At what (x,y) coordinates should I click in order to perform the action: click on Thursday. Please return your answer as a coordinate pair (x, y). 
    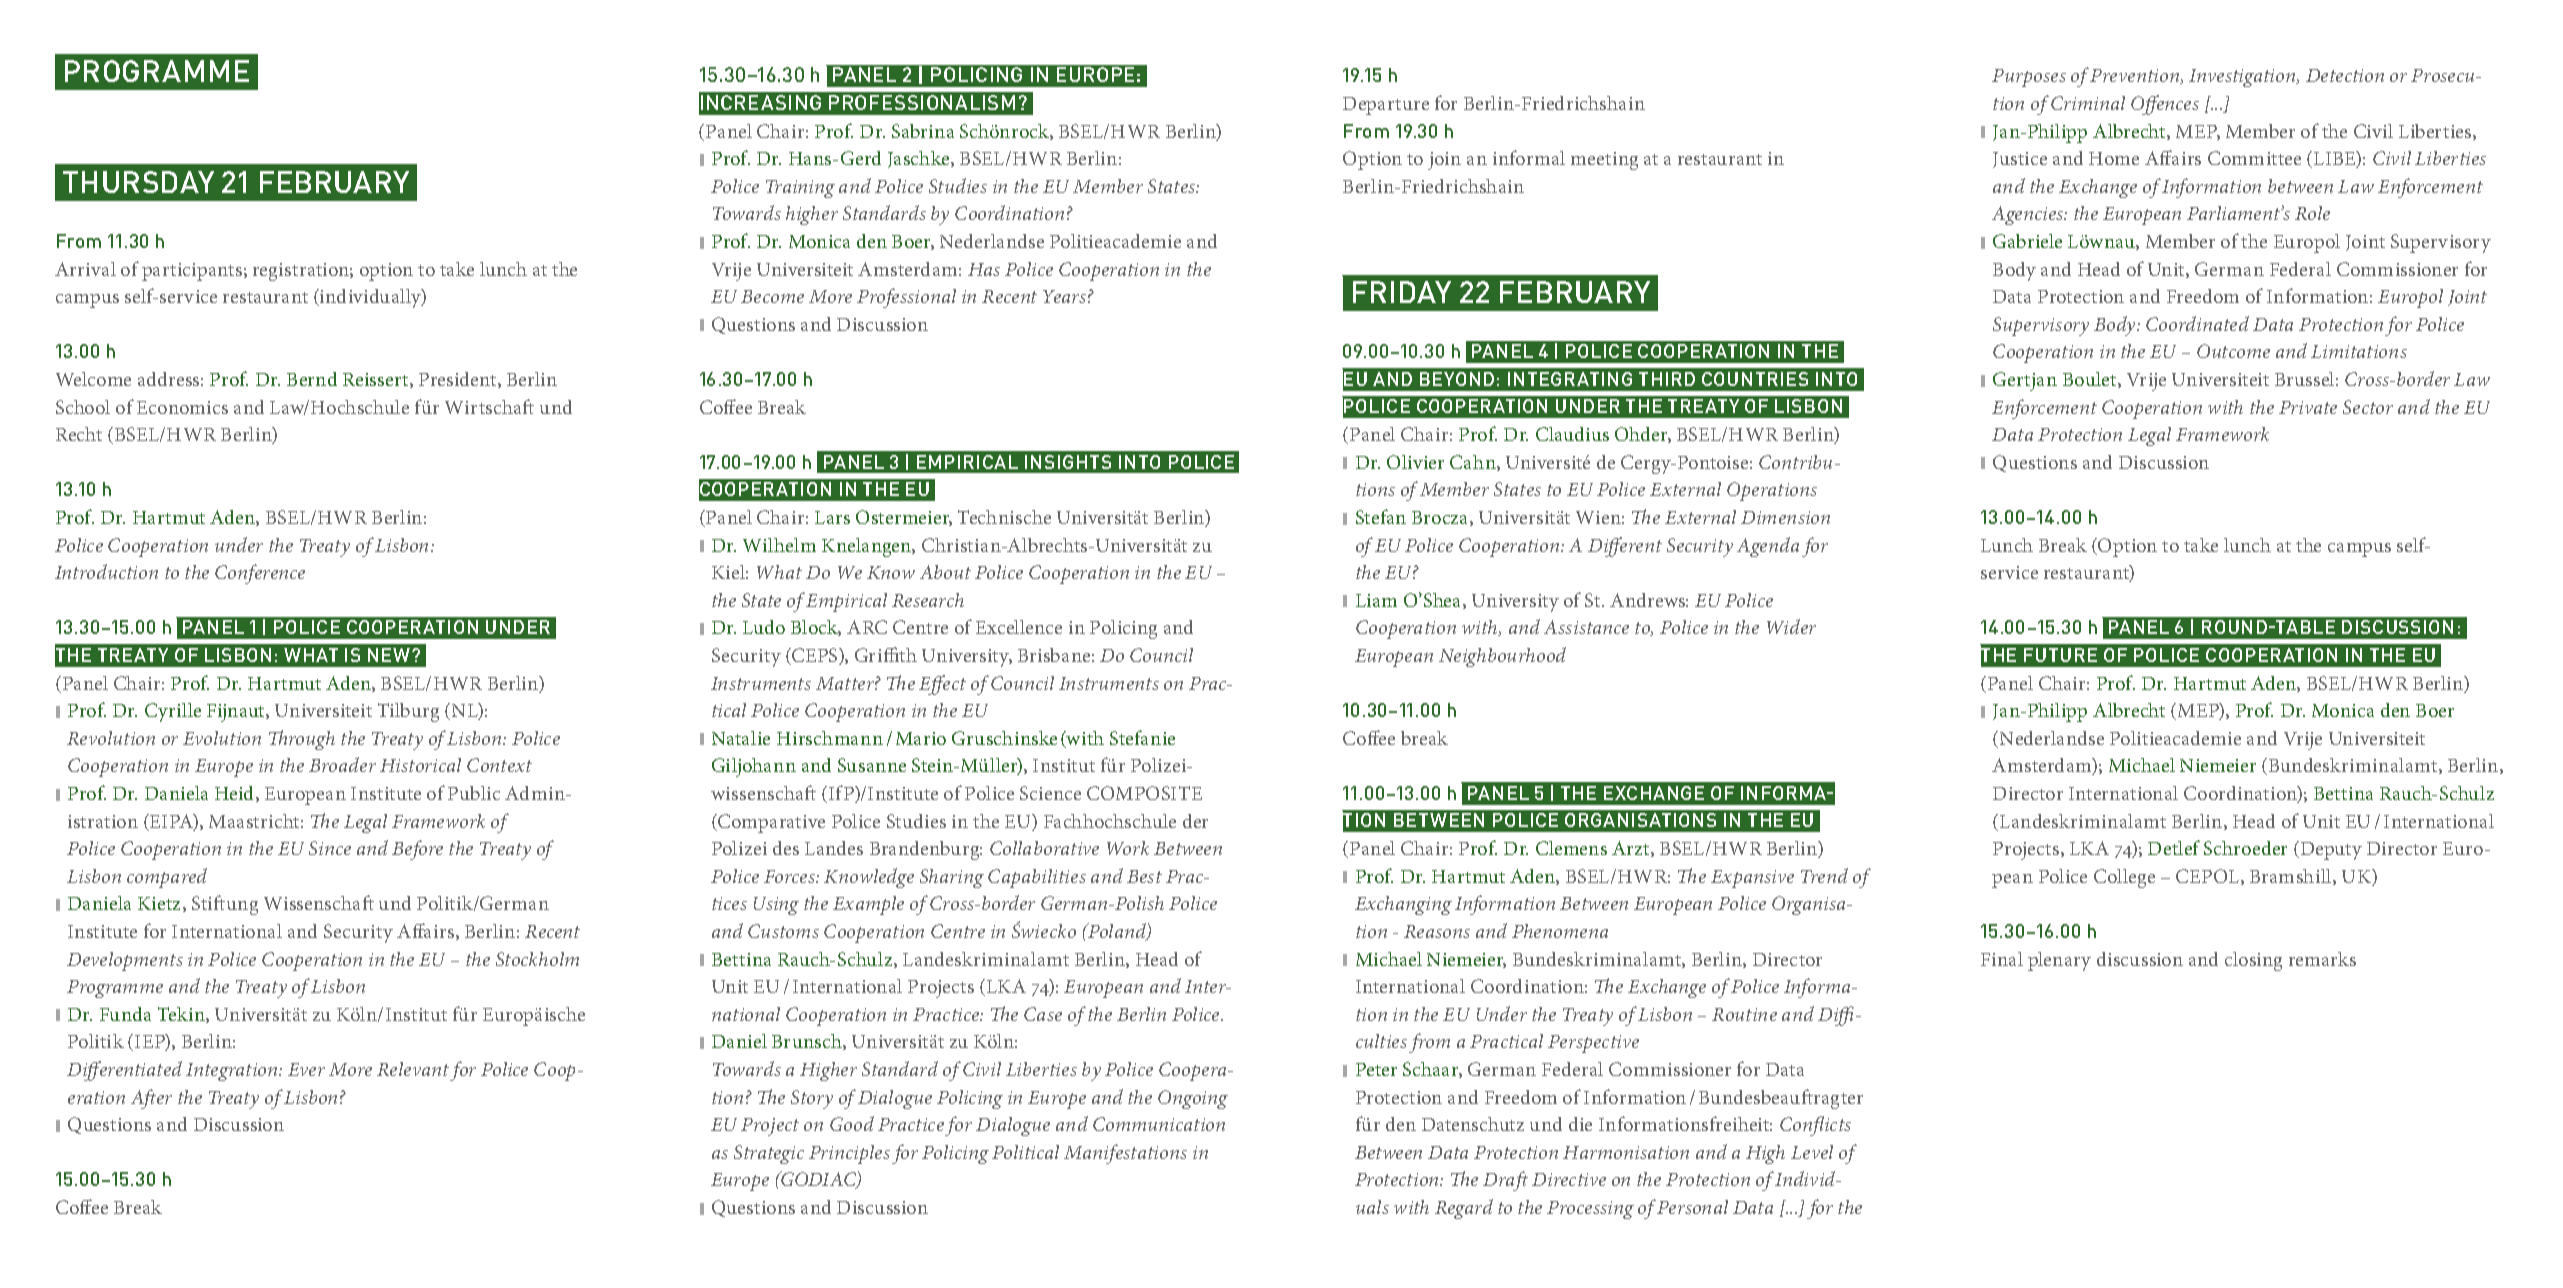
    Looking at the image, I should click on (138, 182).
